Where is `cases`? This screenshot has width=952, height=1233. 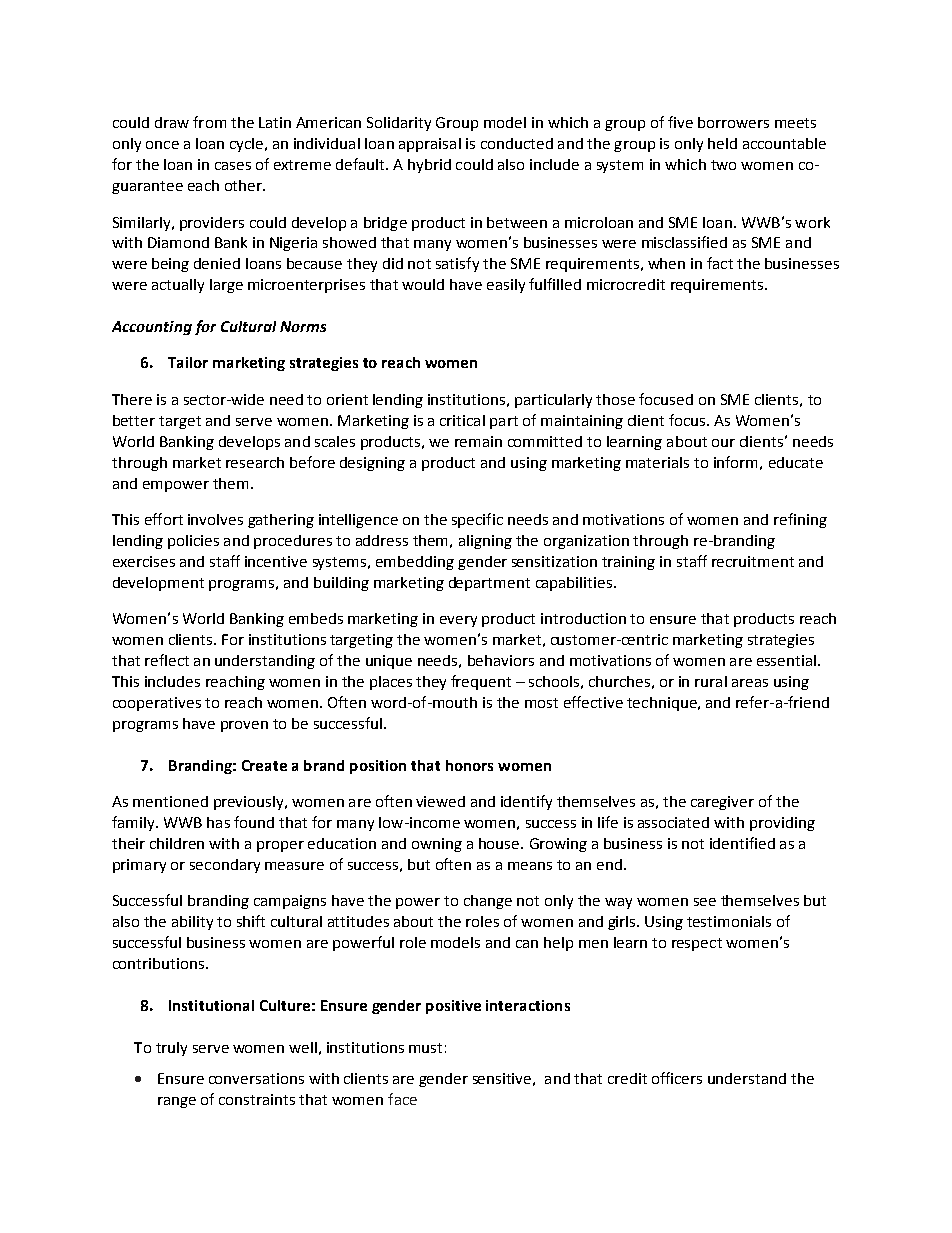
cases is located at coordinates (233, 166).
